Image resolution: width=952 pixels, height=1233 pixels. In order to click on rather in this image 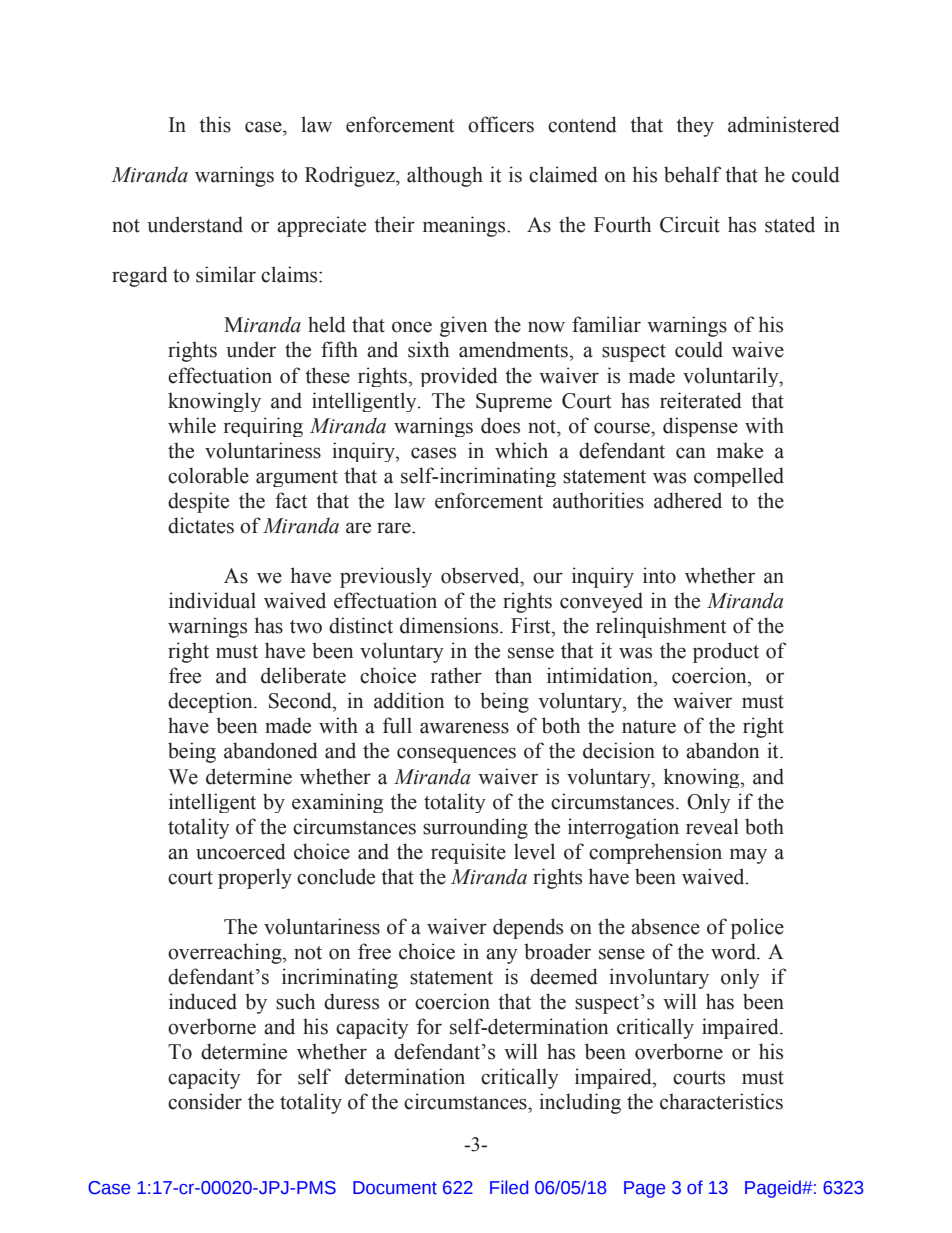, I will do `click(456, 675)`.
